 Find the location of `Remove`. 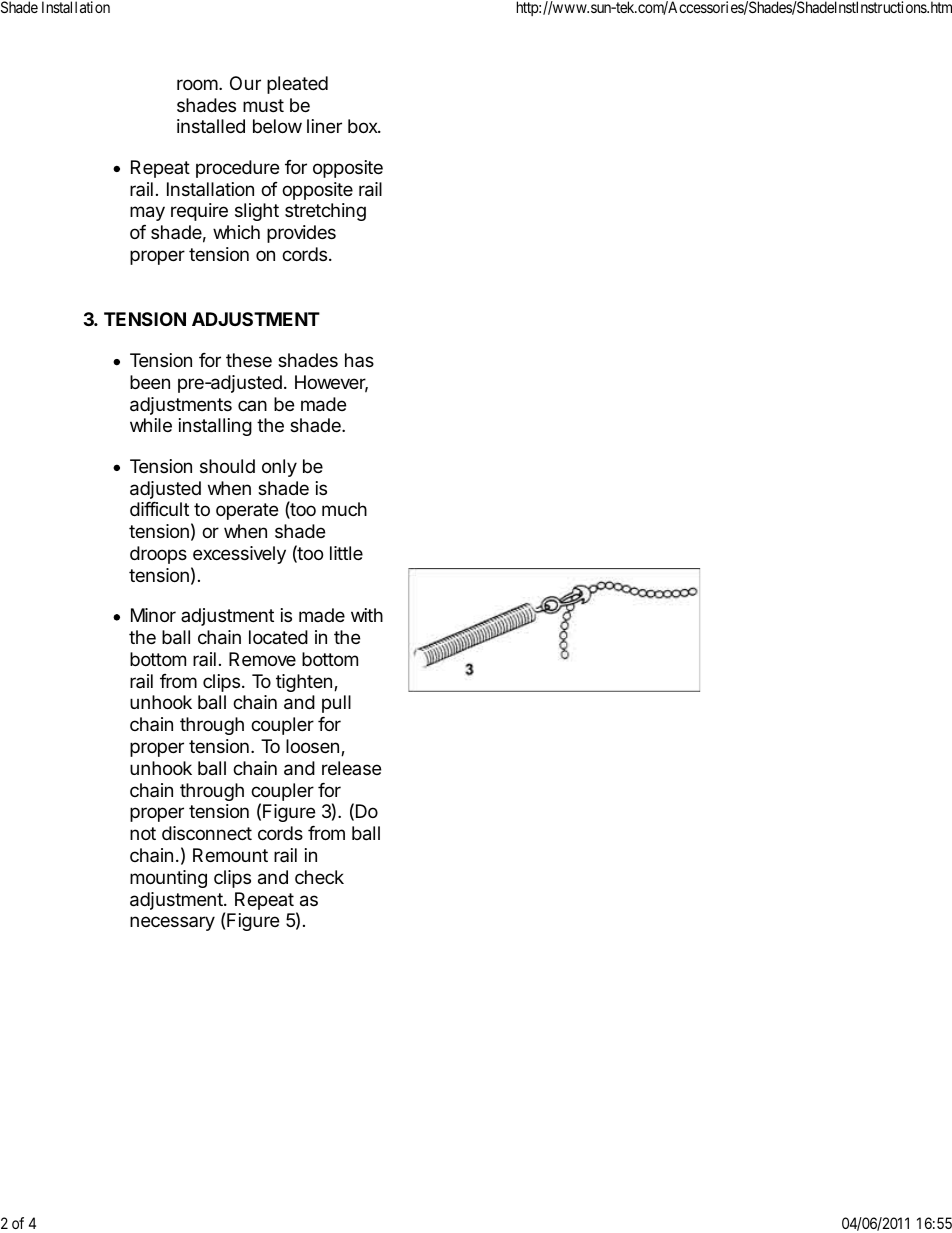

Remove is located at coordinates (262, 659).
